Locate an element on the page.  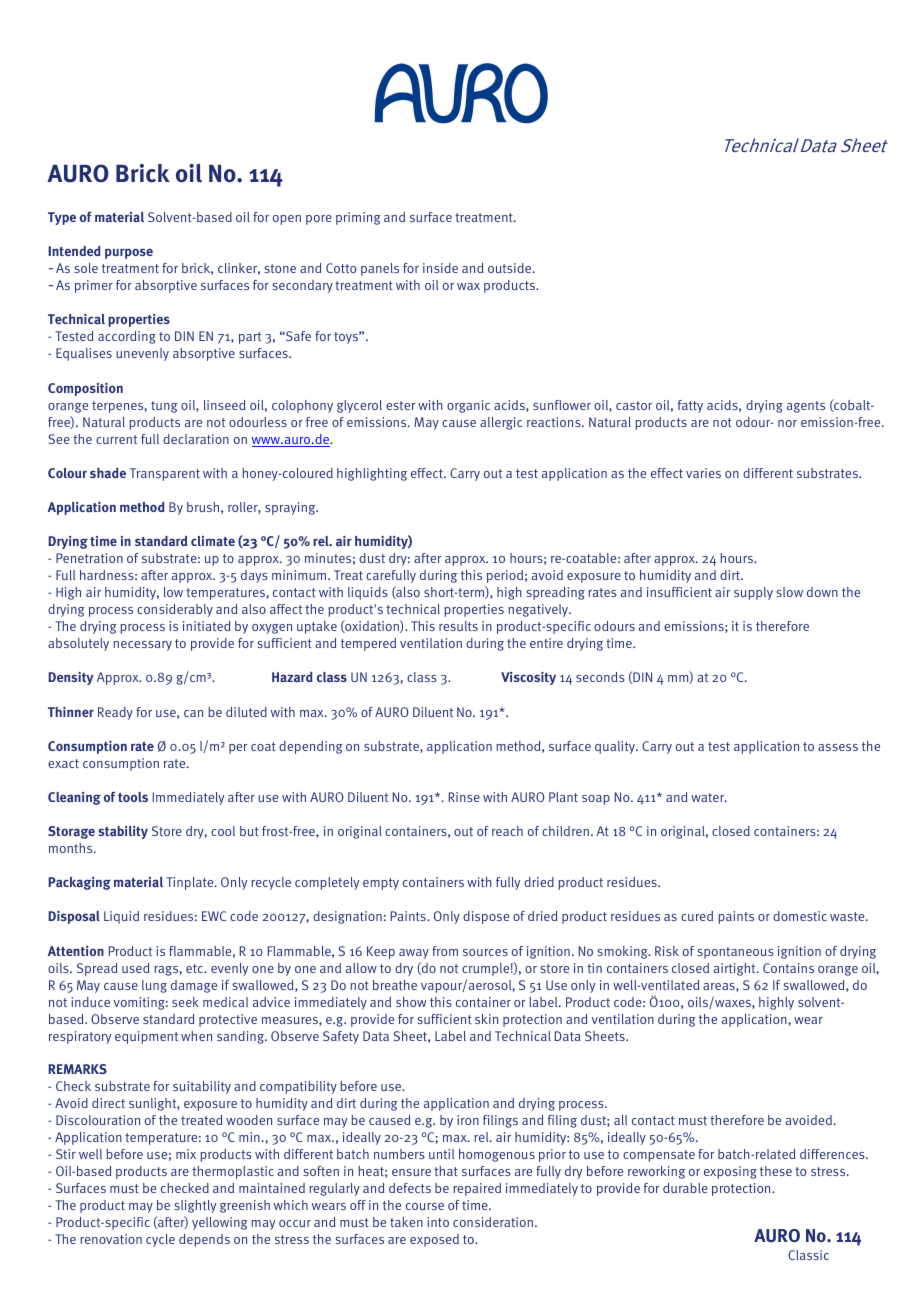
domestic is located at coordinates (800, 916).
